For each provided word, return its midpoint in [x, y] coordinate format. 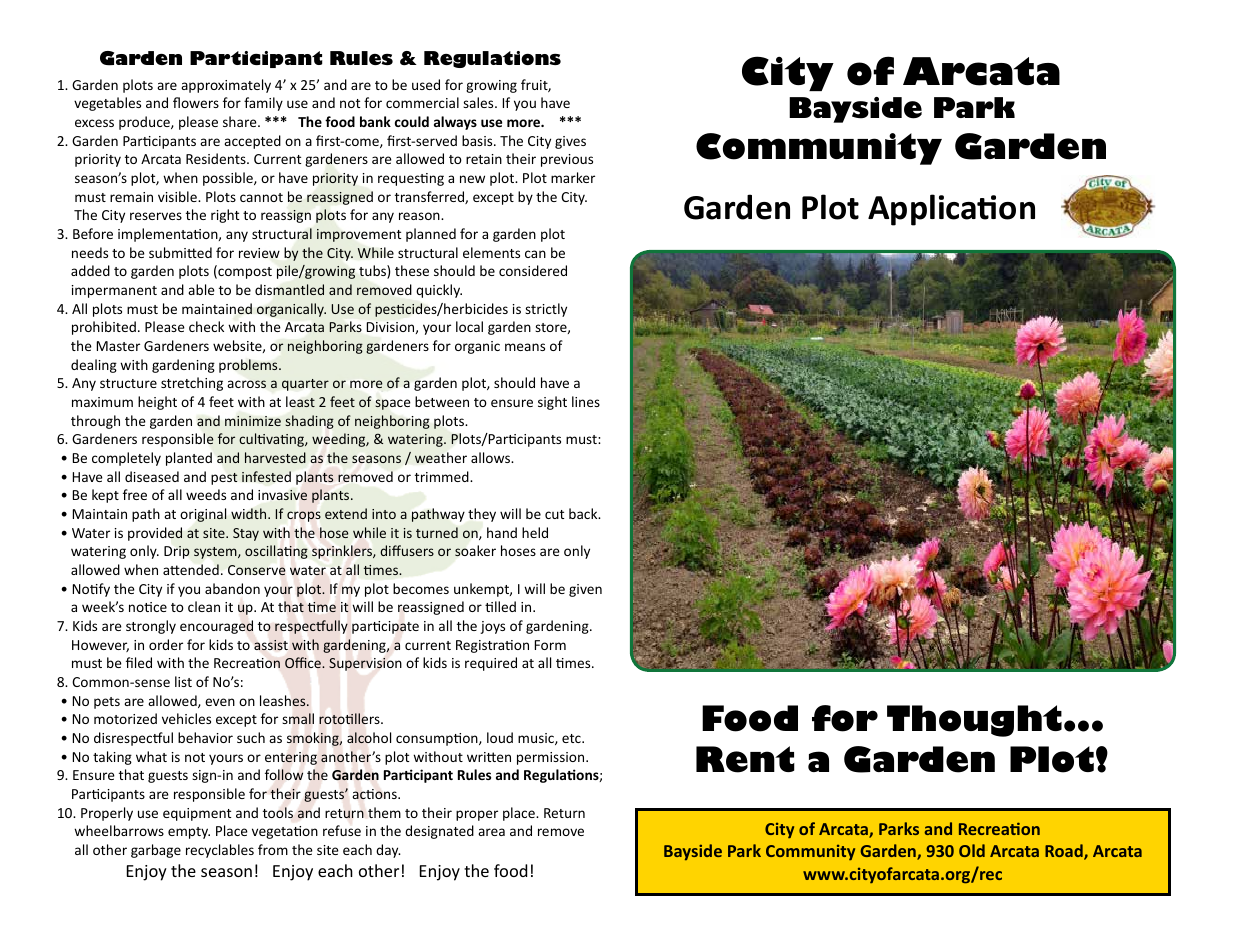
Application [951, 210]
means [525, 347]
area [491, 832]
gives [570, 142]
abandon [232, 588]
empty [189, 833]
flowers [196, 102]
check [206, 326]
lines [586, 401]
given [585, 590]
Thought [974, 721]
